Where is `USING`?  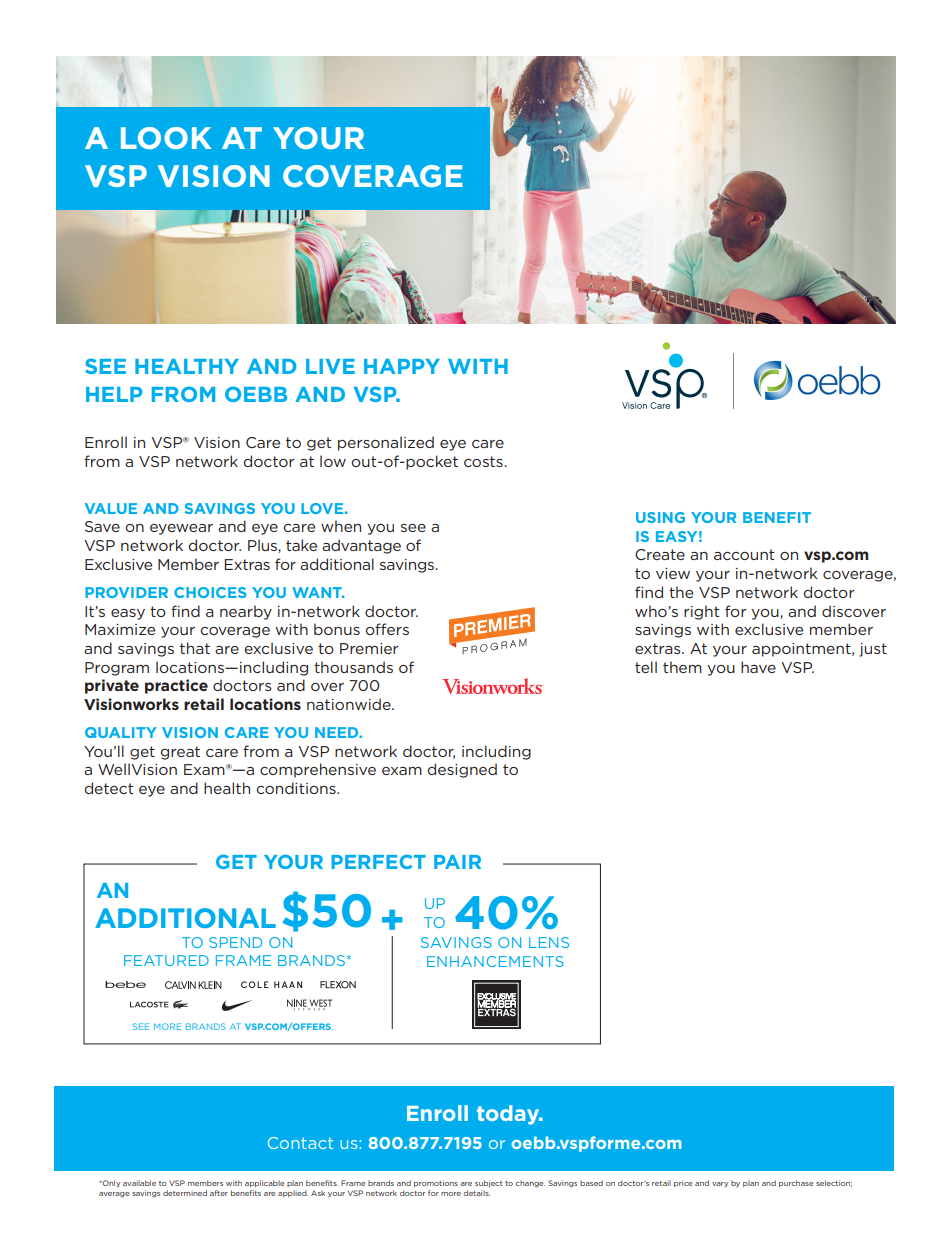
USING is located at coordinates (660, 517).
